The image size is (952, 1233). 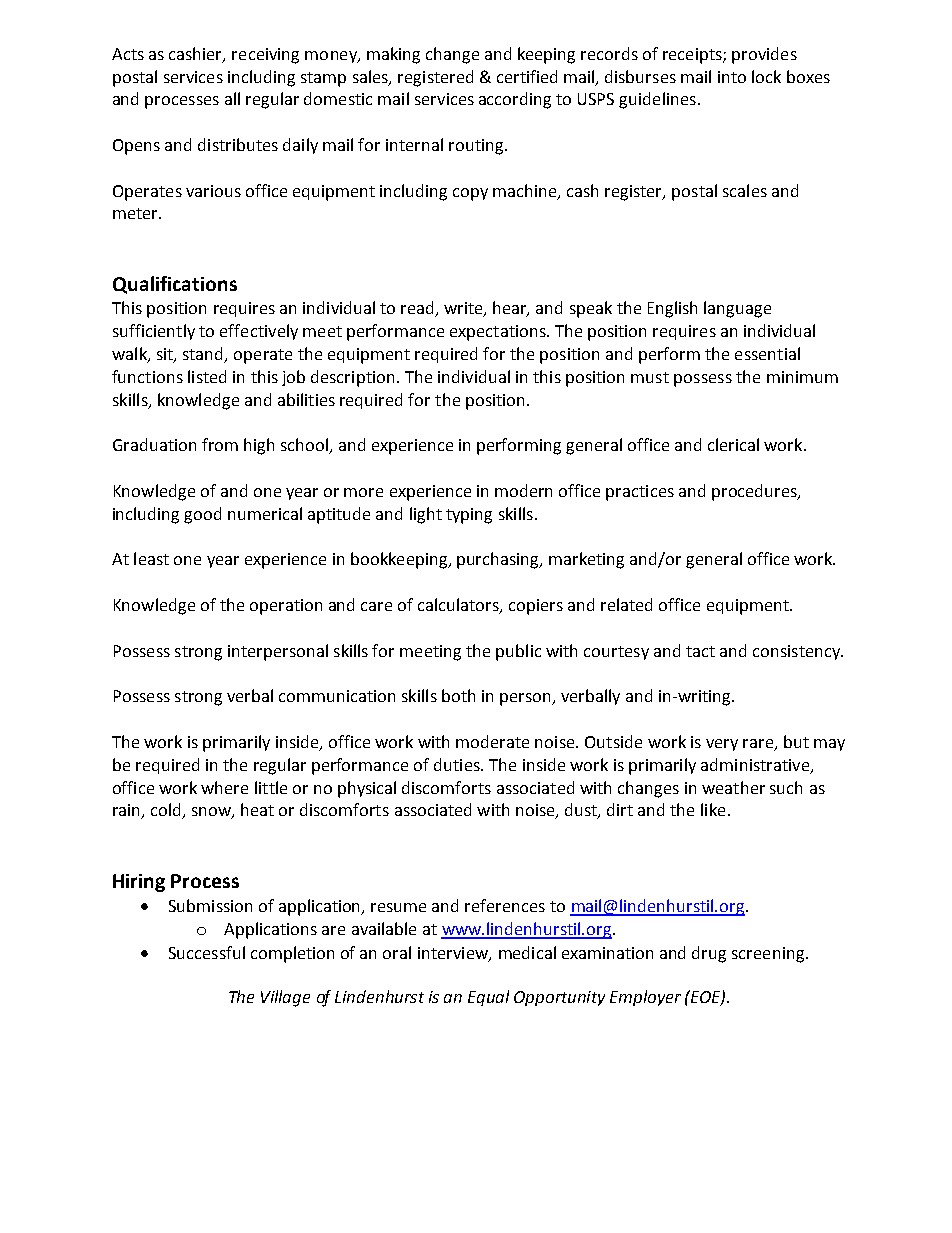 I want to click on interview, so click(x=454, y=954).
